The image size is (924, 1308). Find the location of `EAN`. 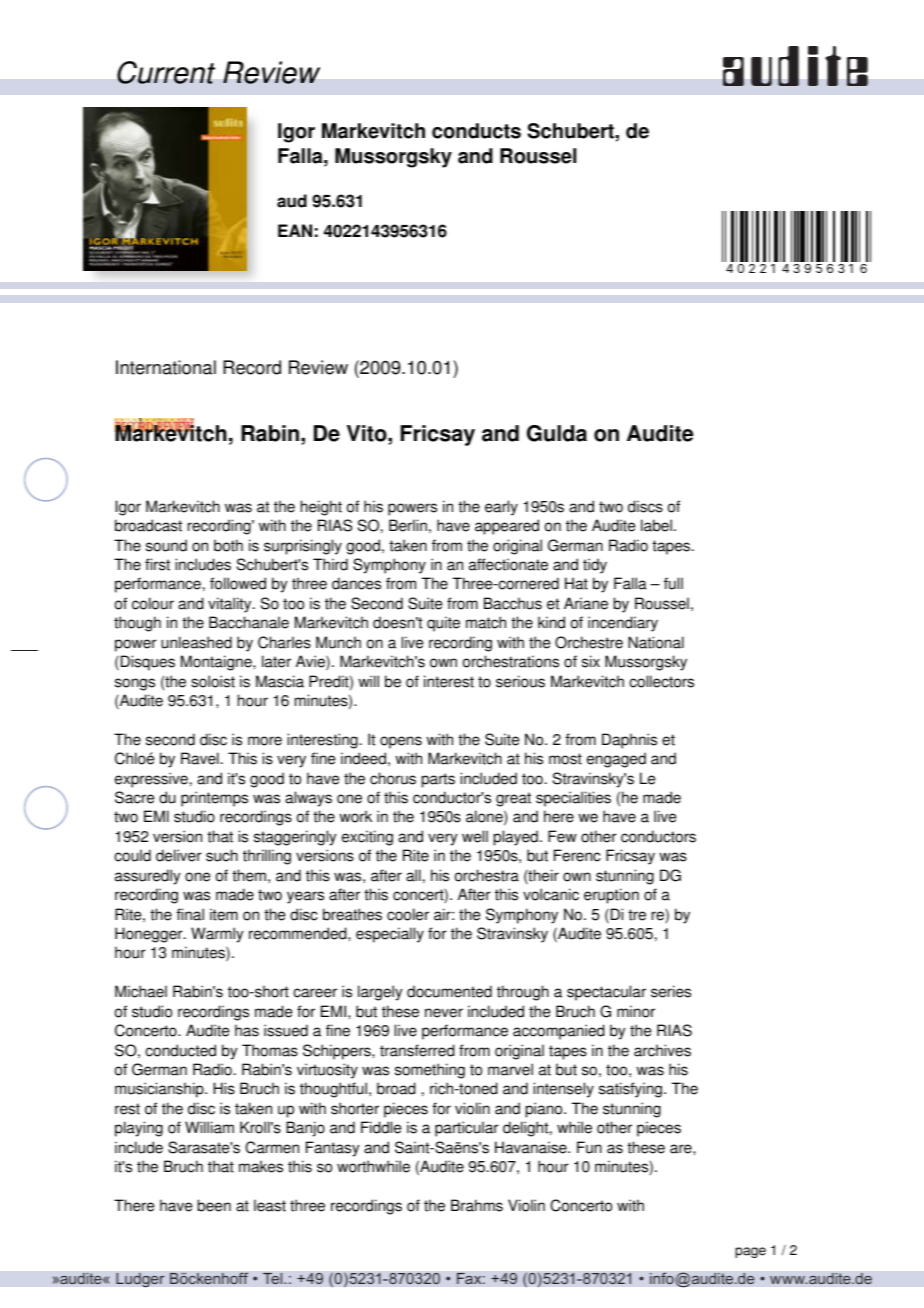

EAN is located at coordinates (295, 230).
